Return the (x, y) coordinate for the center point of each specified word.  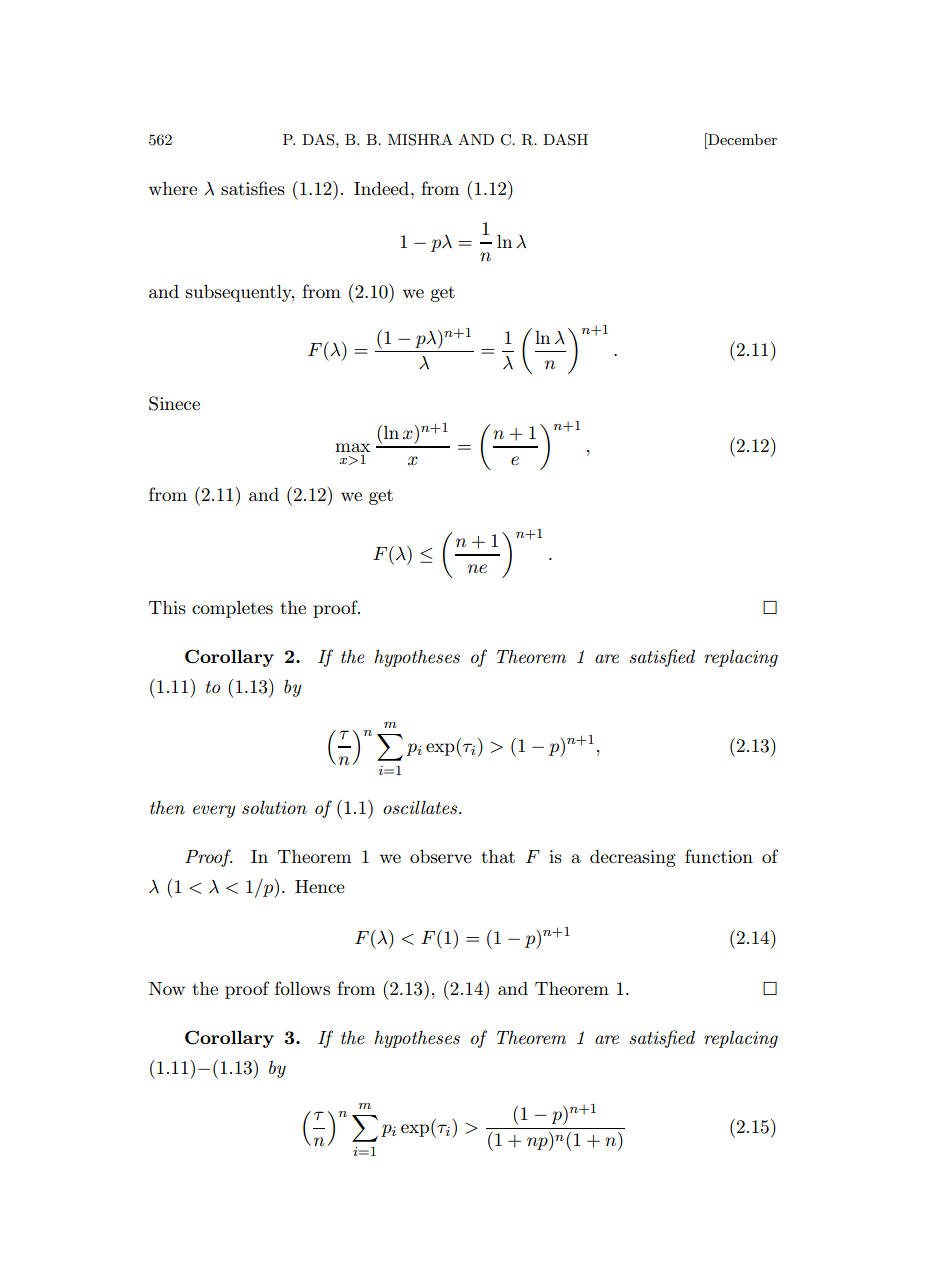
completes (232, 609)
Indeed (383, 188)
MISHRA (420, 140)
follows (302, 988)
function (719, 856)
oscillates (421, 808)
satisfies (253, 188)
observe (441, 857)
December (741, 139)
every (214, 811)
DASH (565, 140)
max (352, 447)
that (498, 856)
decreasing (633, 858)
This (167, 608)
